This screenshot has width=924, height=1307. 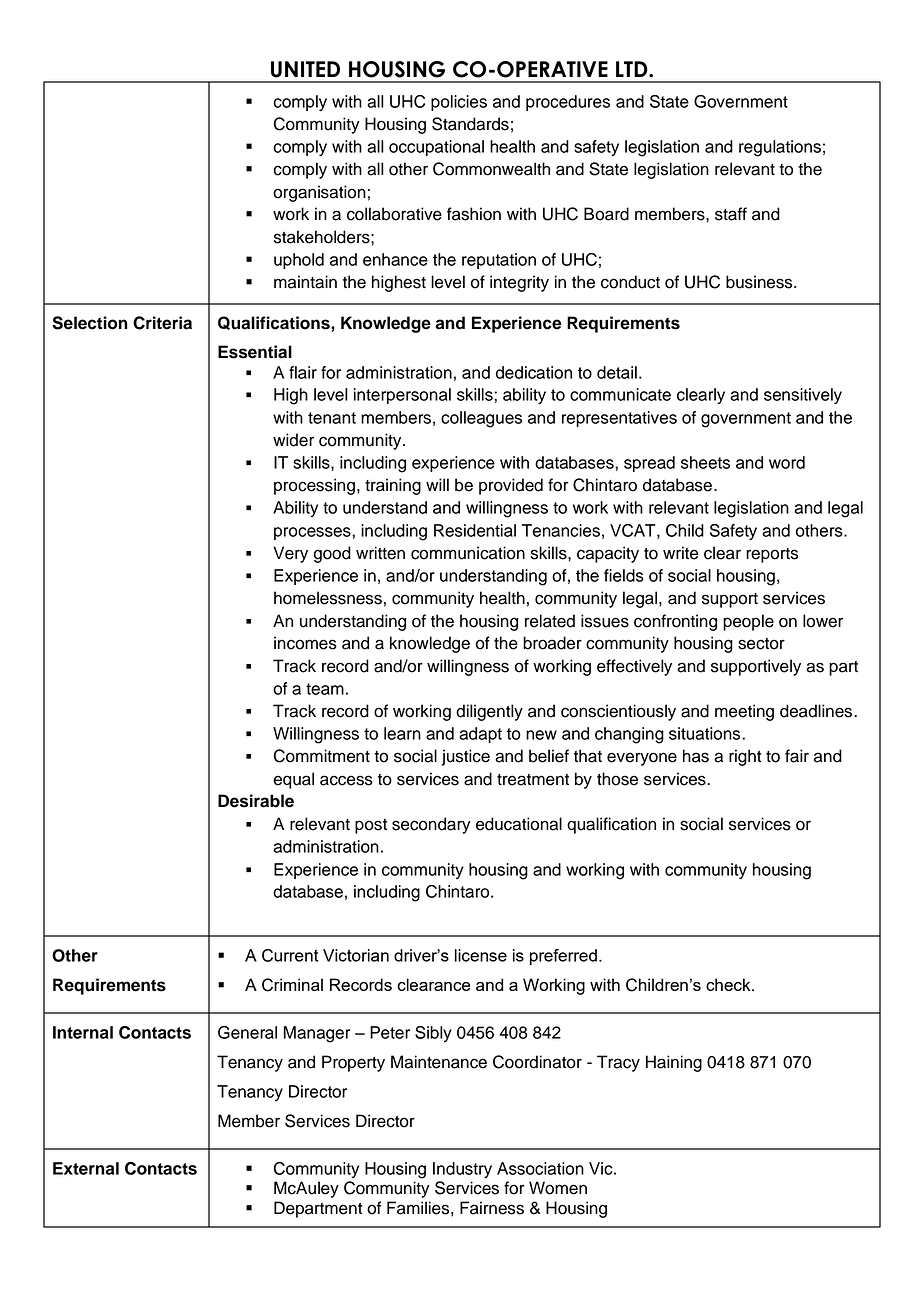 What do you see at coordinates (305, 69) in the screenshot?
I see `UNITED` at bounding box center [305, 69].
